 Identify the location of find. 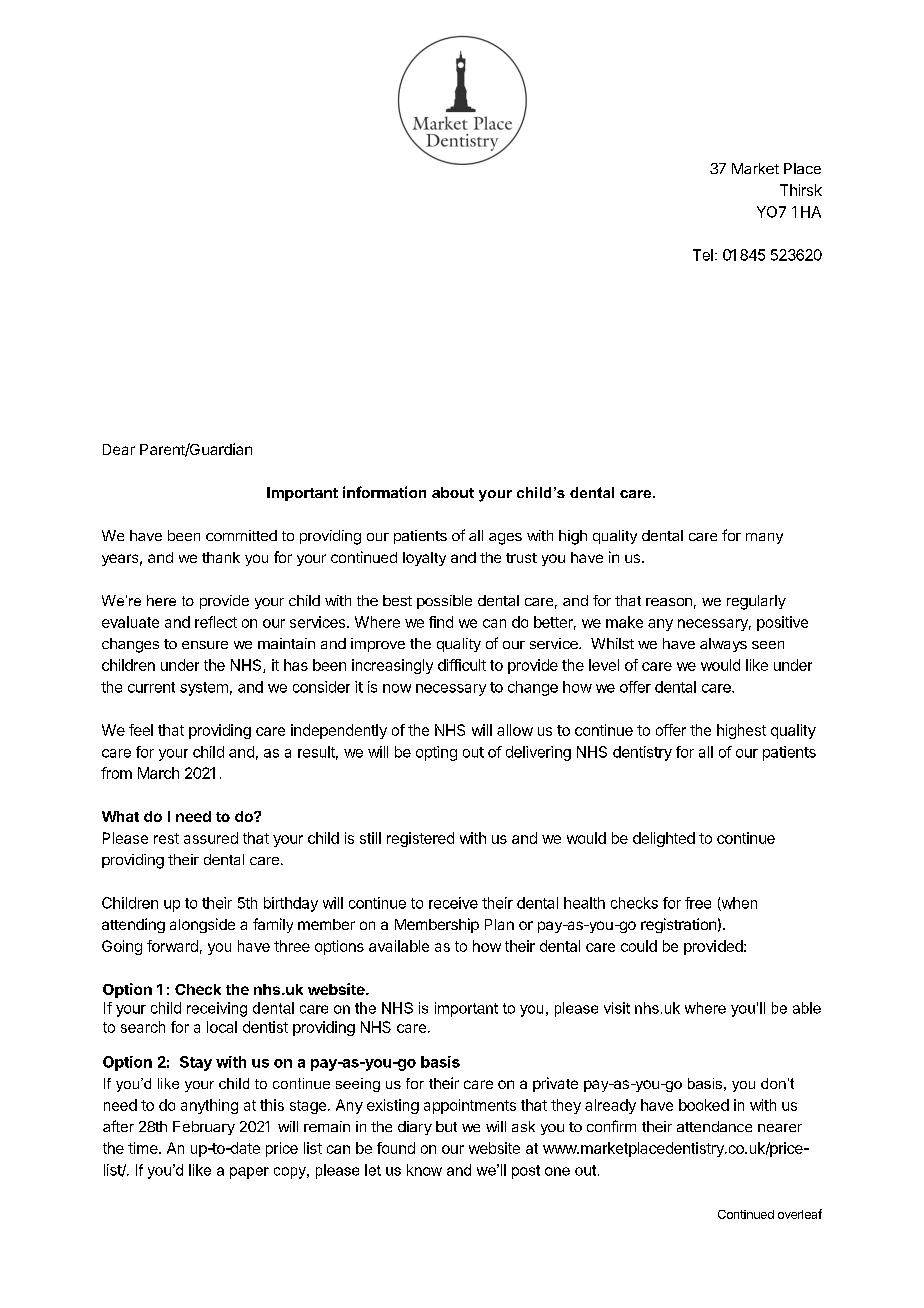
(441, 622).
